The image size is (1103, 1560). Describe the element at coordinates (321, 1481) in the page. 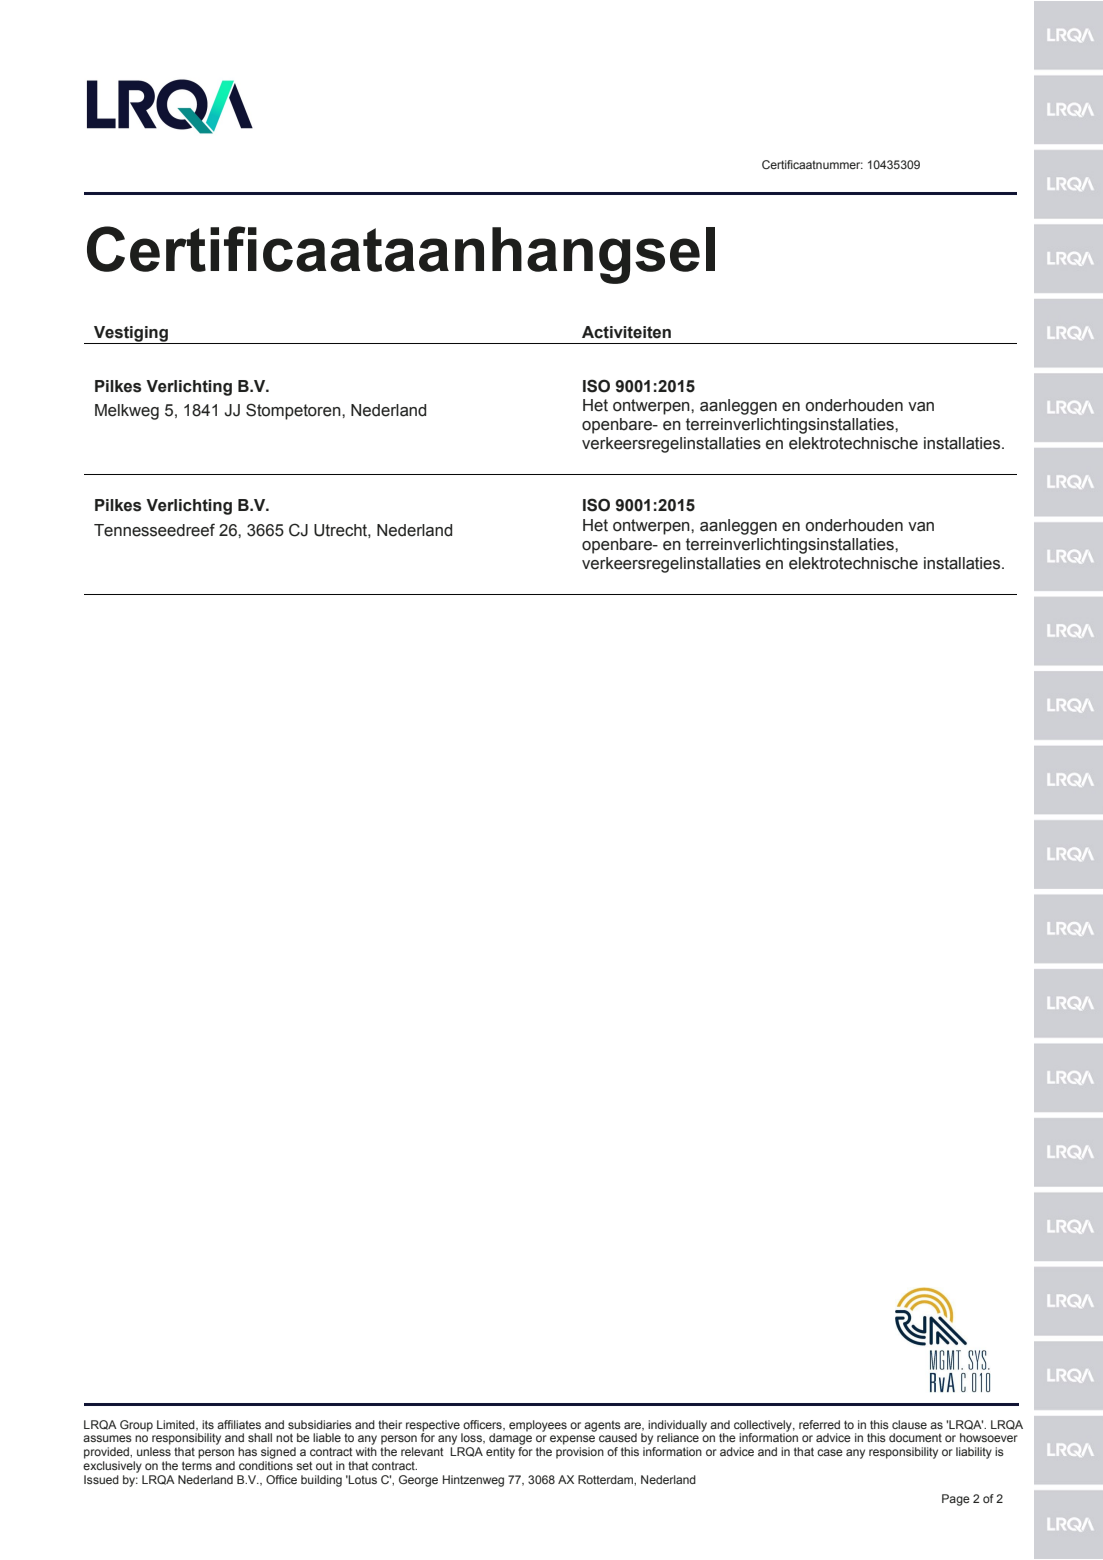

I see `building` at that location.
